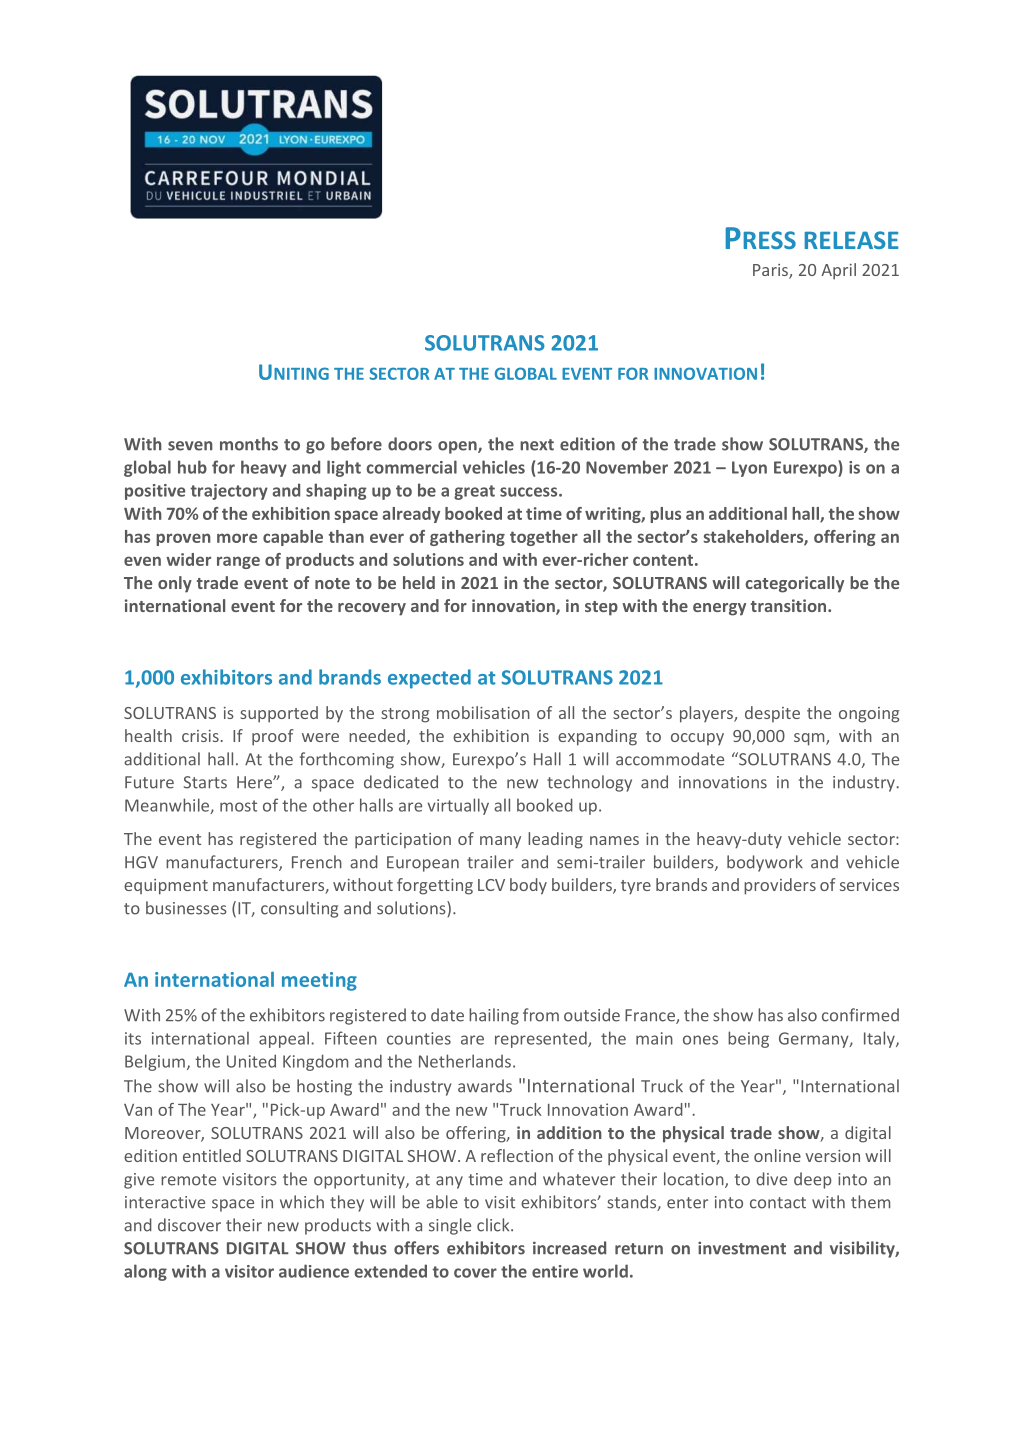 This page has width=1023, height=1448. I want to click on mobilisation, so click(483, 712).
